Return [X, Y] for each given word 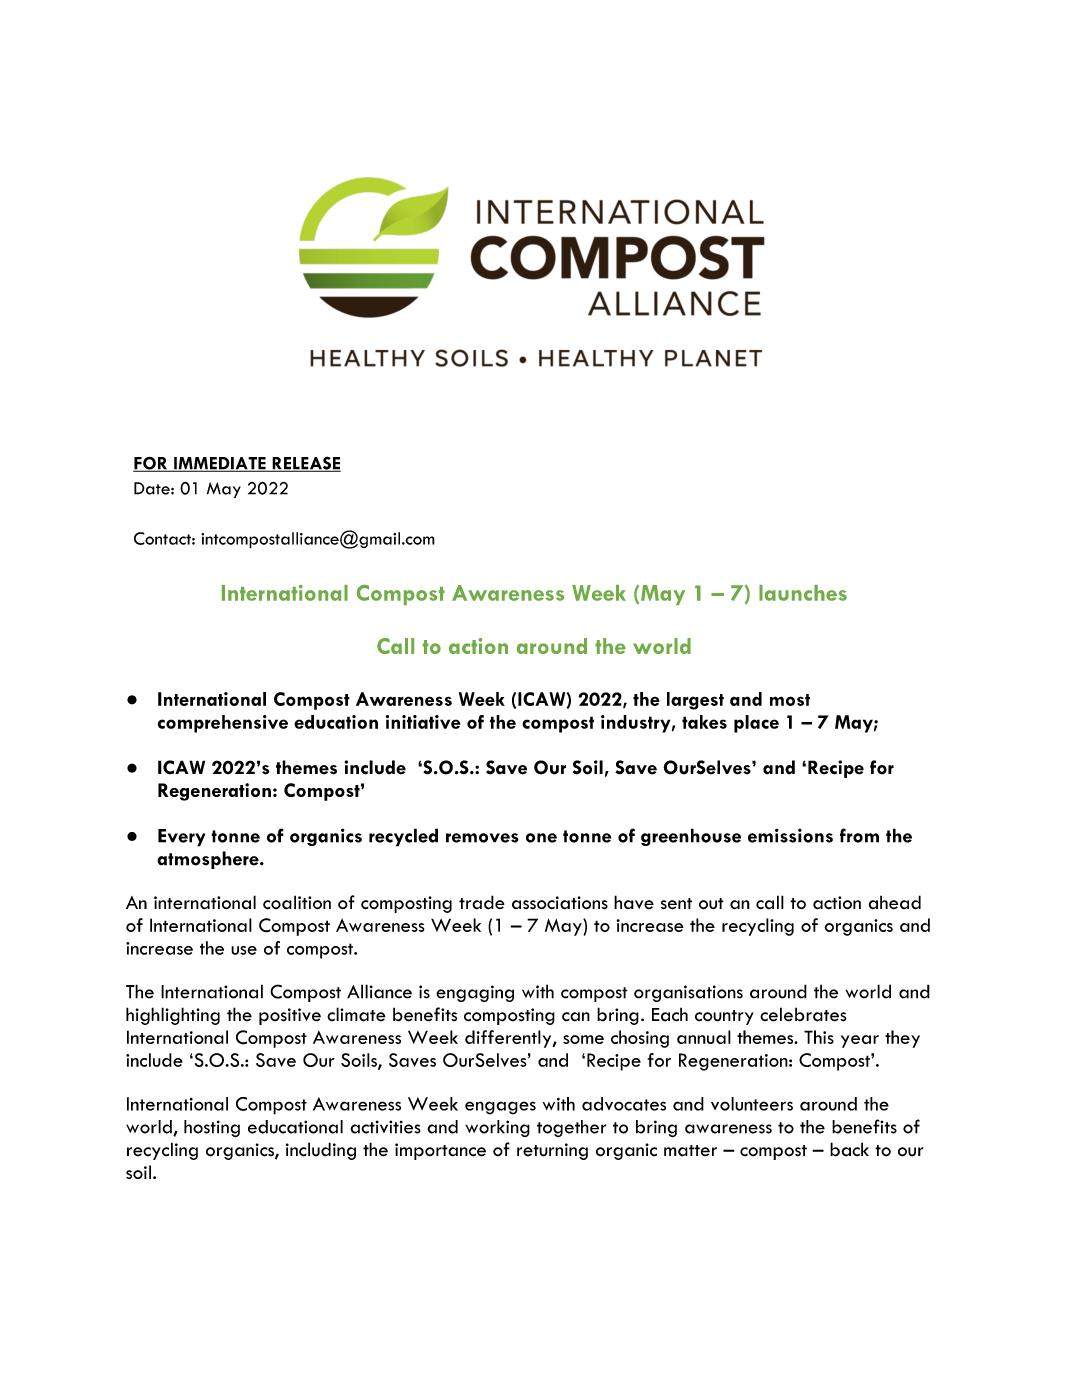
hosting [212, 1129]
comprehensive [223, 724]
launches [803, 593]
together [571, 1128]
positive [290, 1016]
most [790, 700]
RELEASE [305, 464]
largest [695, 701]
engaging [475, 993]
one [541, 838]
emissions [790, 835]
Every [182, 838]
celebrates [803, 1014]
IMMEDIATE [220, 464]
